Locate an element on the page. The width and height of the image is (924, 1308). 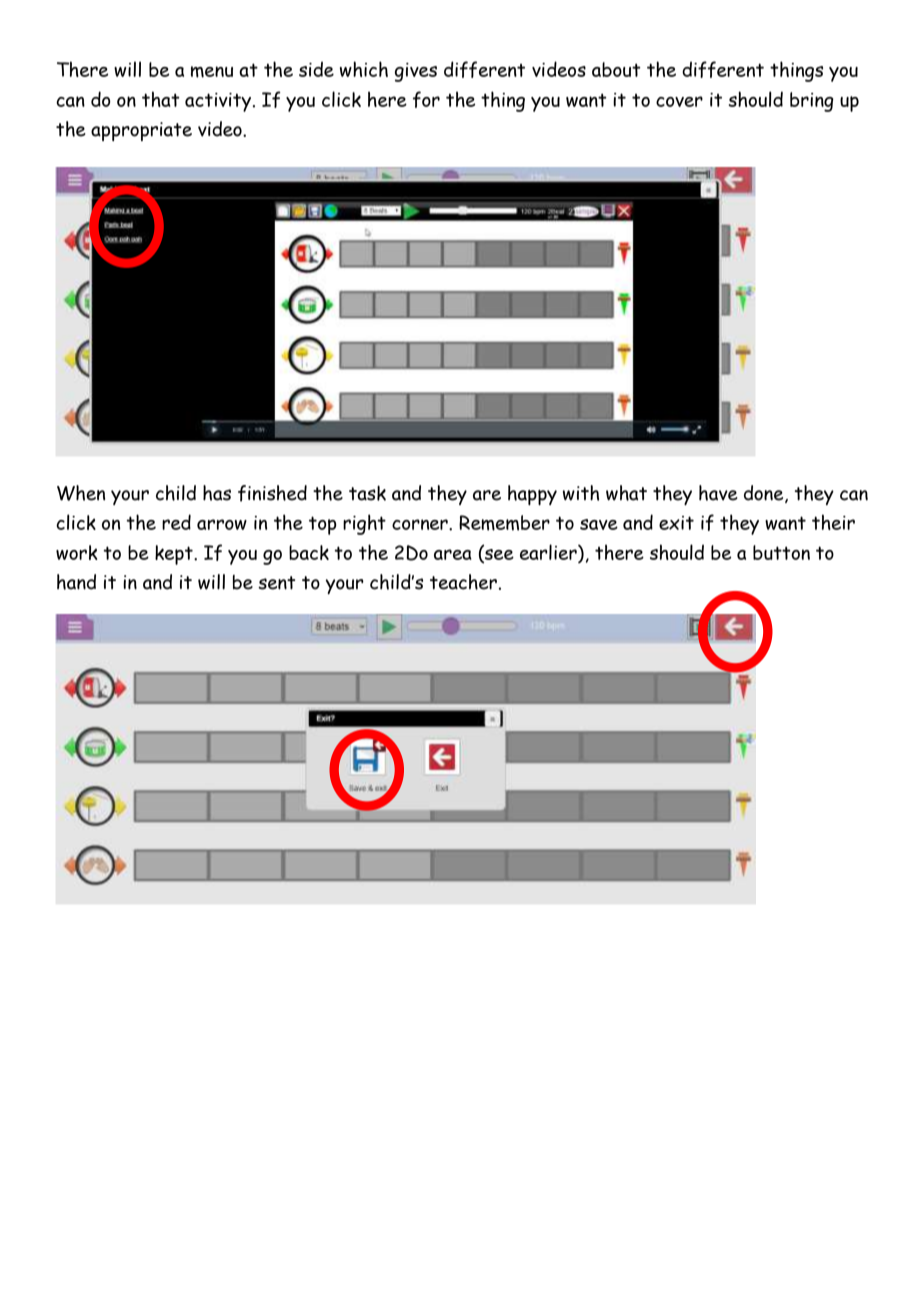
task is located at coordinates (367, 493).
